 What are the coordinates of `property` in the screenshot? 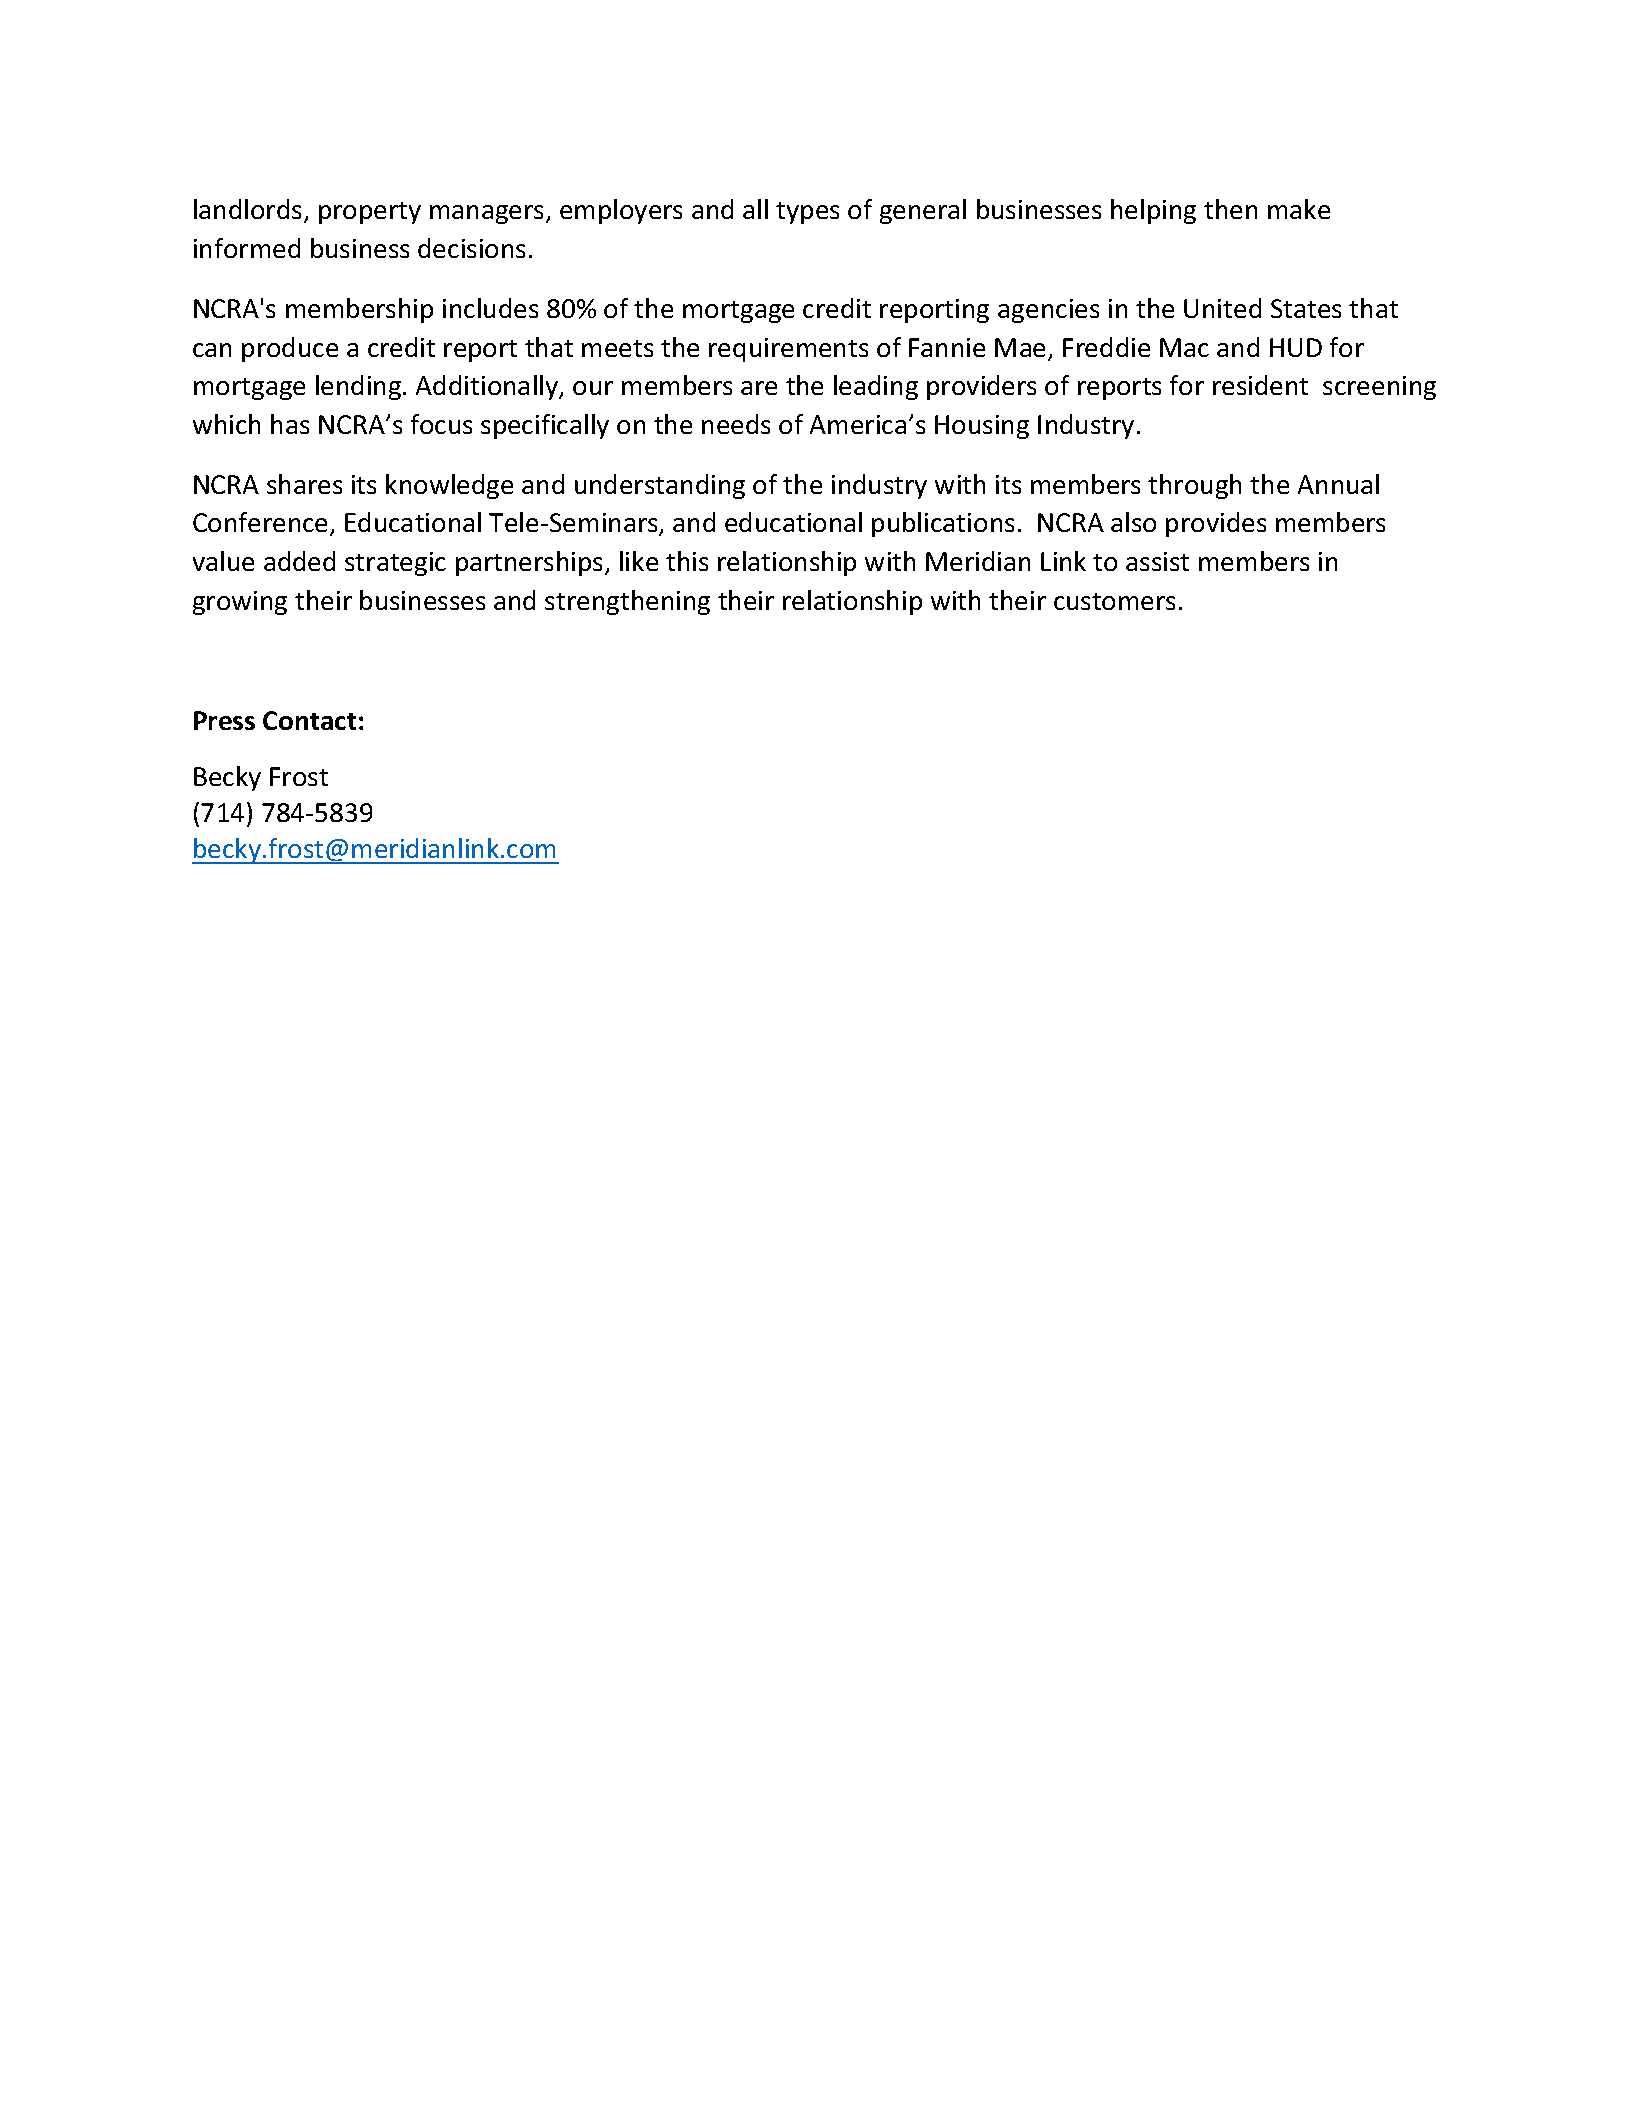 It's located at (370, 213).
